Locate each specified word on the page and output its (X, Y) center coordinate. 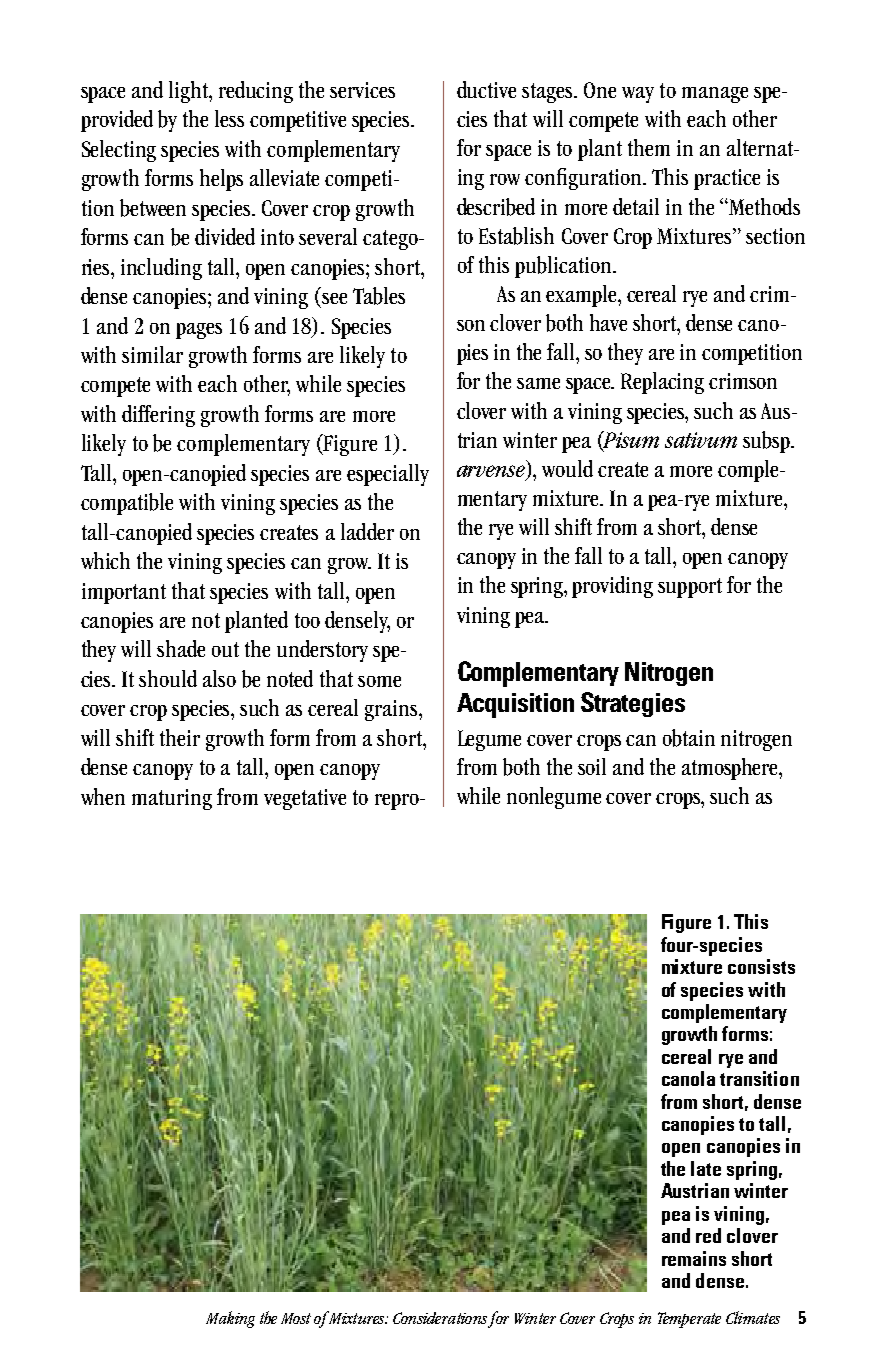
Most (296, 1318)
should (168, 678)
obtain (689, 738)
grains (392, 710)
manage (715, 95)
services (362, 90)
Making (230, 1319)
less (229, 118)
